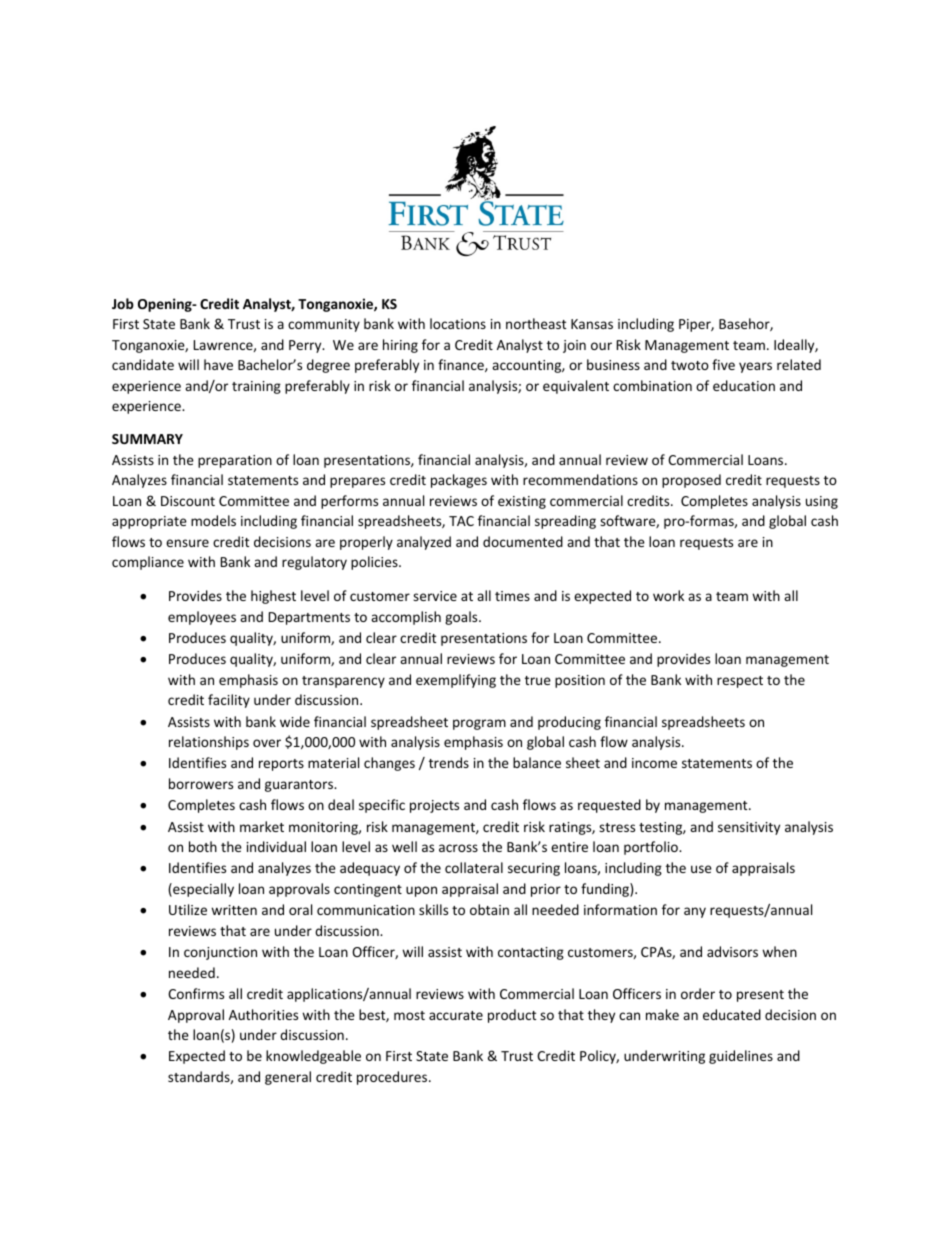  Describe the element at coordinates (668, 595) in the screenshot. I see `work` at that location.
